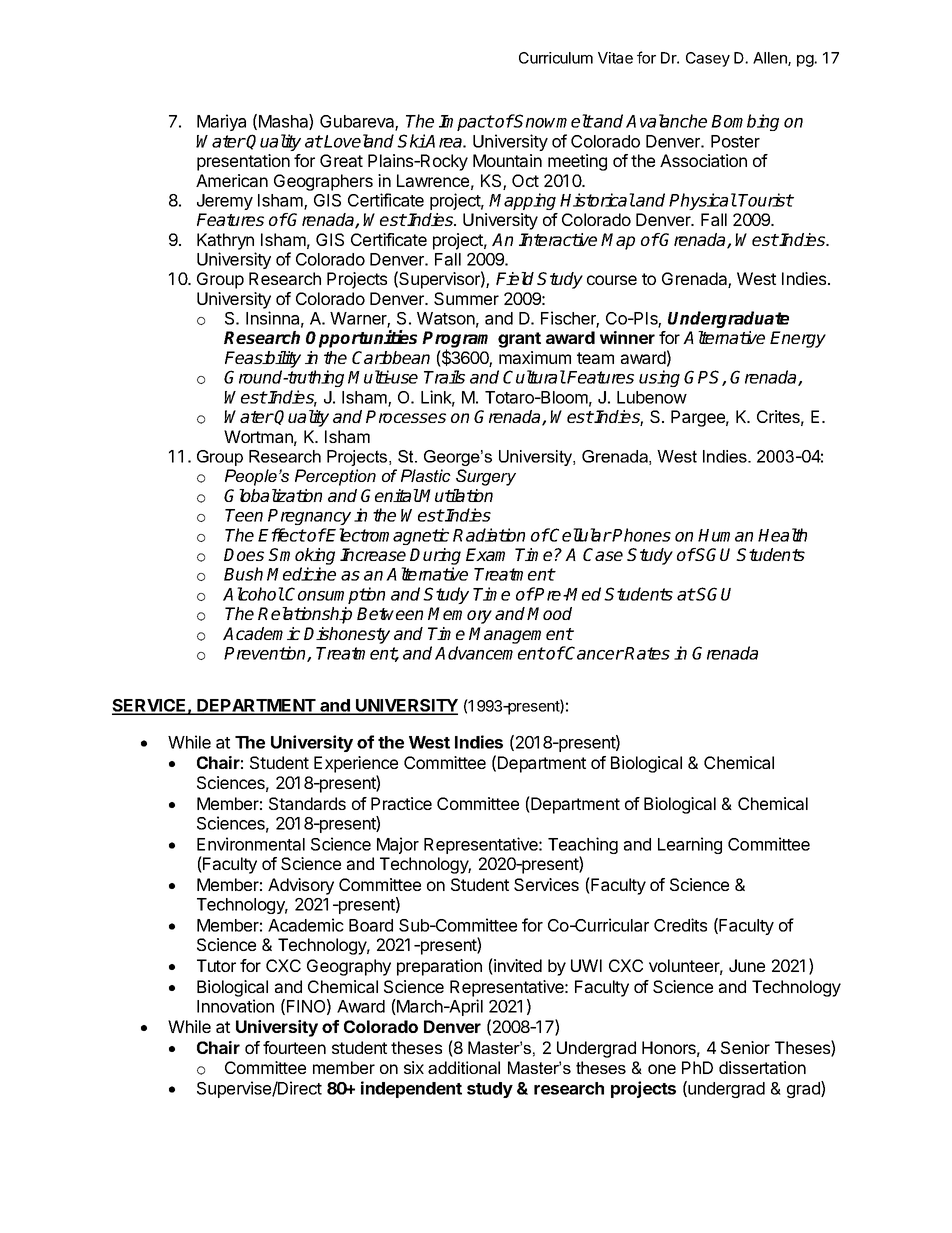 This document has height=1233, width=952. I want to click on Energy, so click(798, 339).
